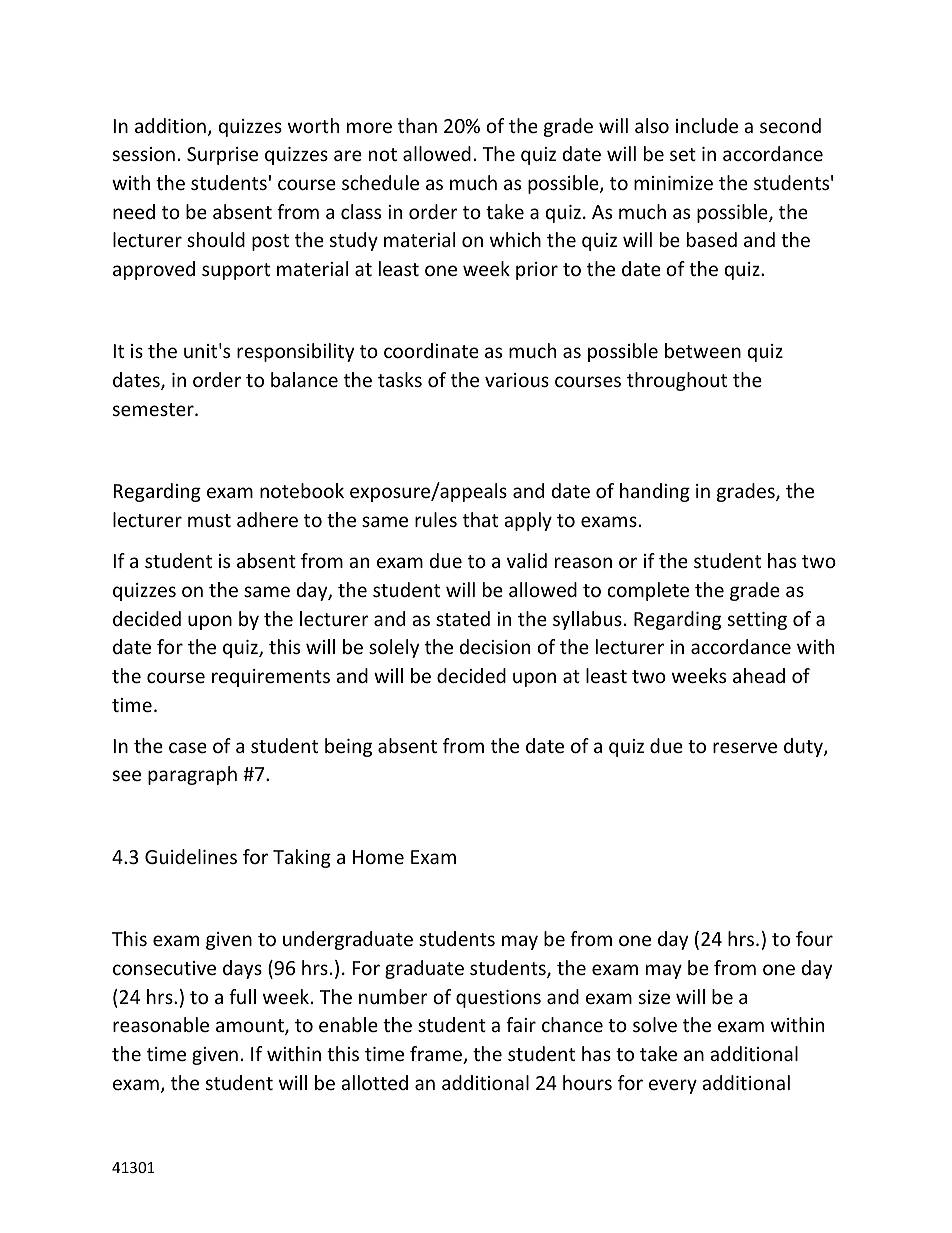  I want to click on Surprise, so click(222, 156).
